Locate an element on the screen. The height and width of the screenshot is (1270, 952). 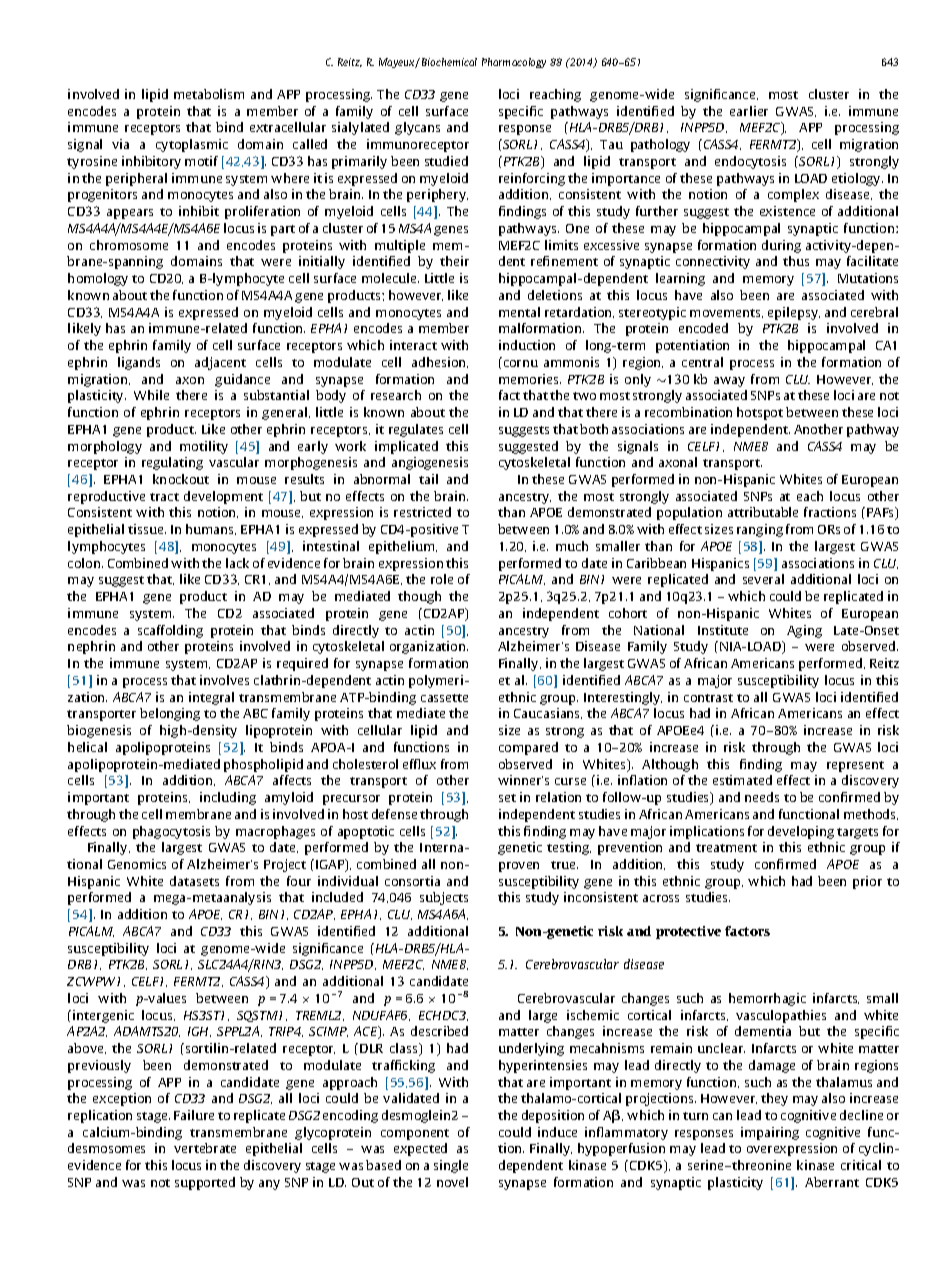
Aging is located at coordinates (804, 631).
